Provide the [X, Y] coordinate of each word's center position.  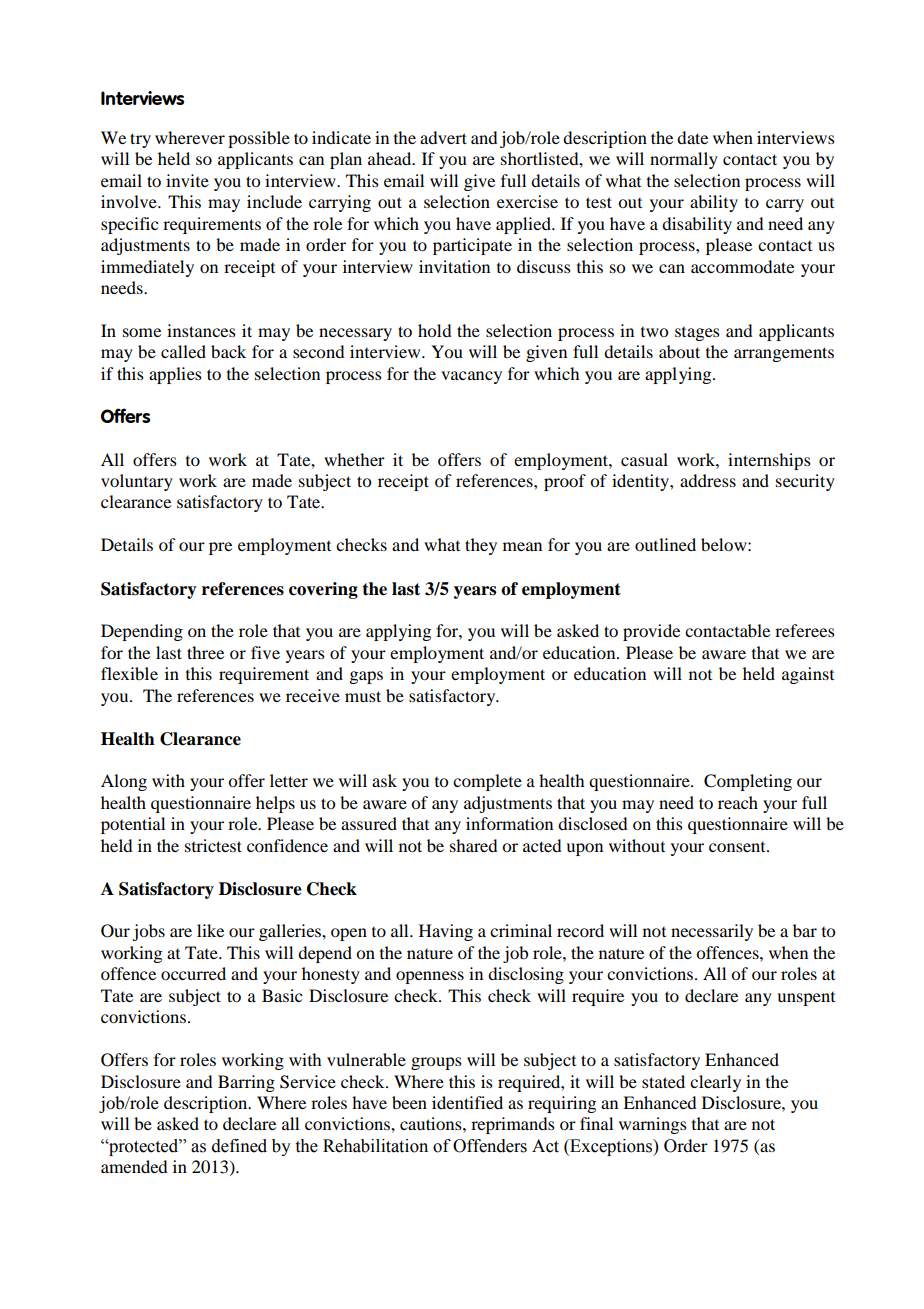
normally [684, 160]
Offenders [490, 1146]
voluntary [137, 482]
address [708, 480]
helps [275, 804]
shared [473, 845]
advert [443, 137]
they [481, 546]
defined [239, 1146]
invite [187, 180]
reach [738, 802]
